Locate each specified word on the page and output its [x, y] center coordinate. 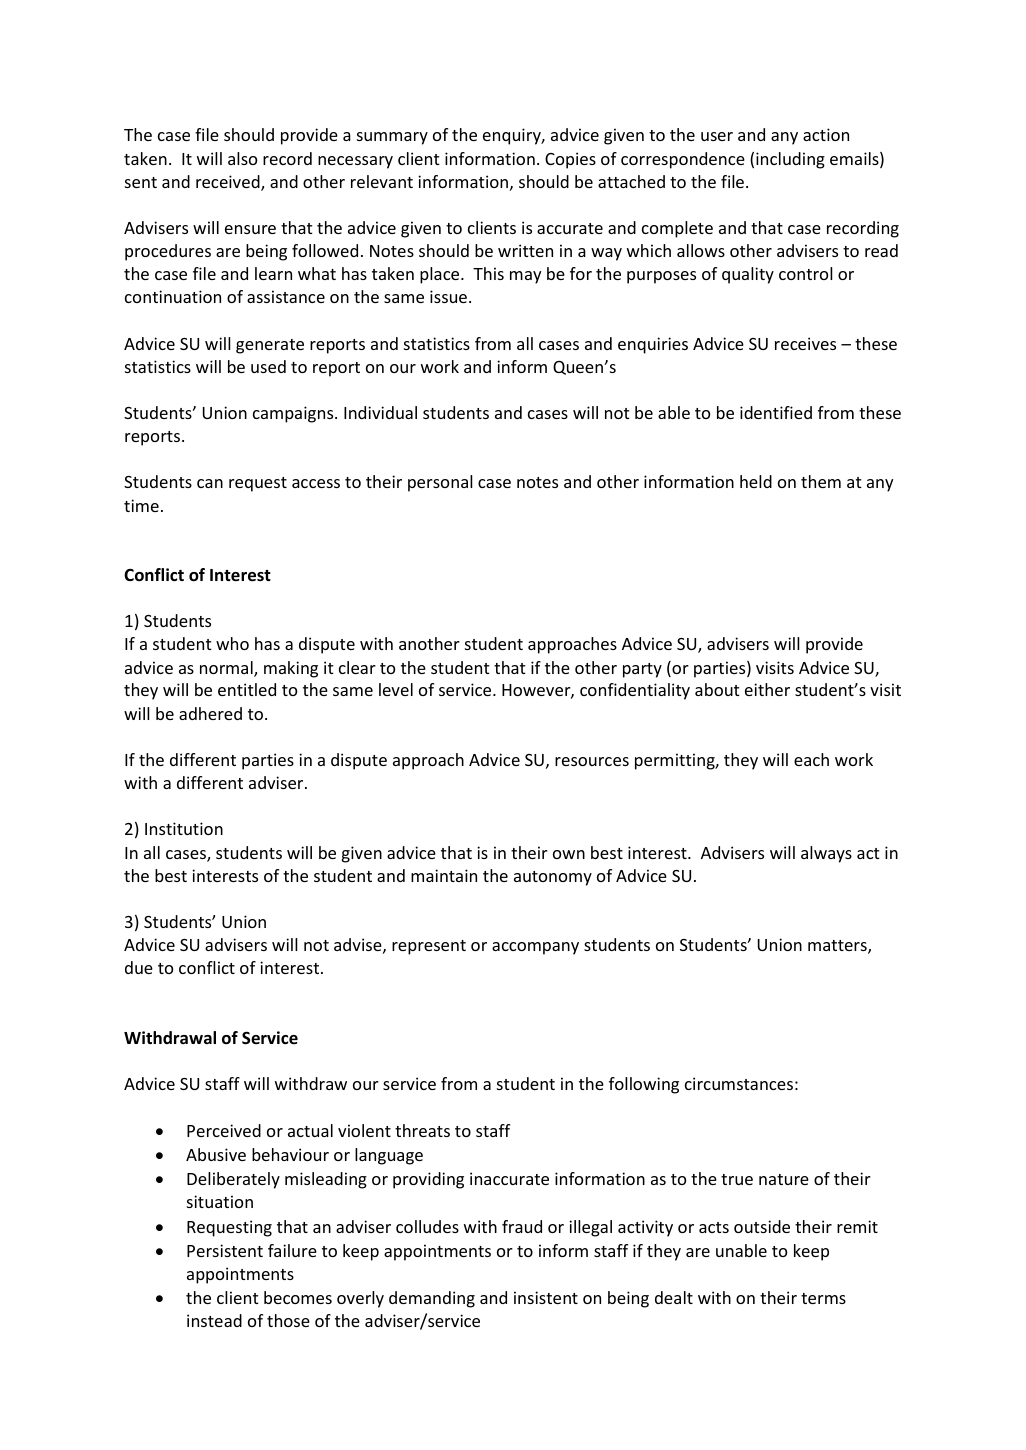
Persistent [225, 1250]
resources [592, 761]
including [790, 160]
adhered [210, 713]
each [811, 759]
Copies [570, 160]
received [229, 183]
